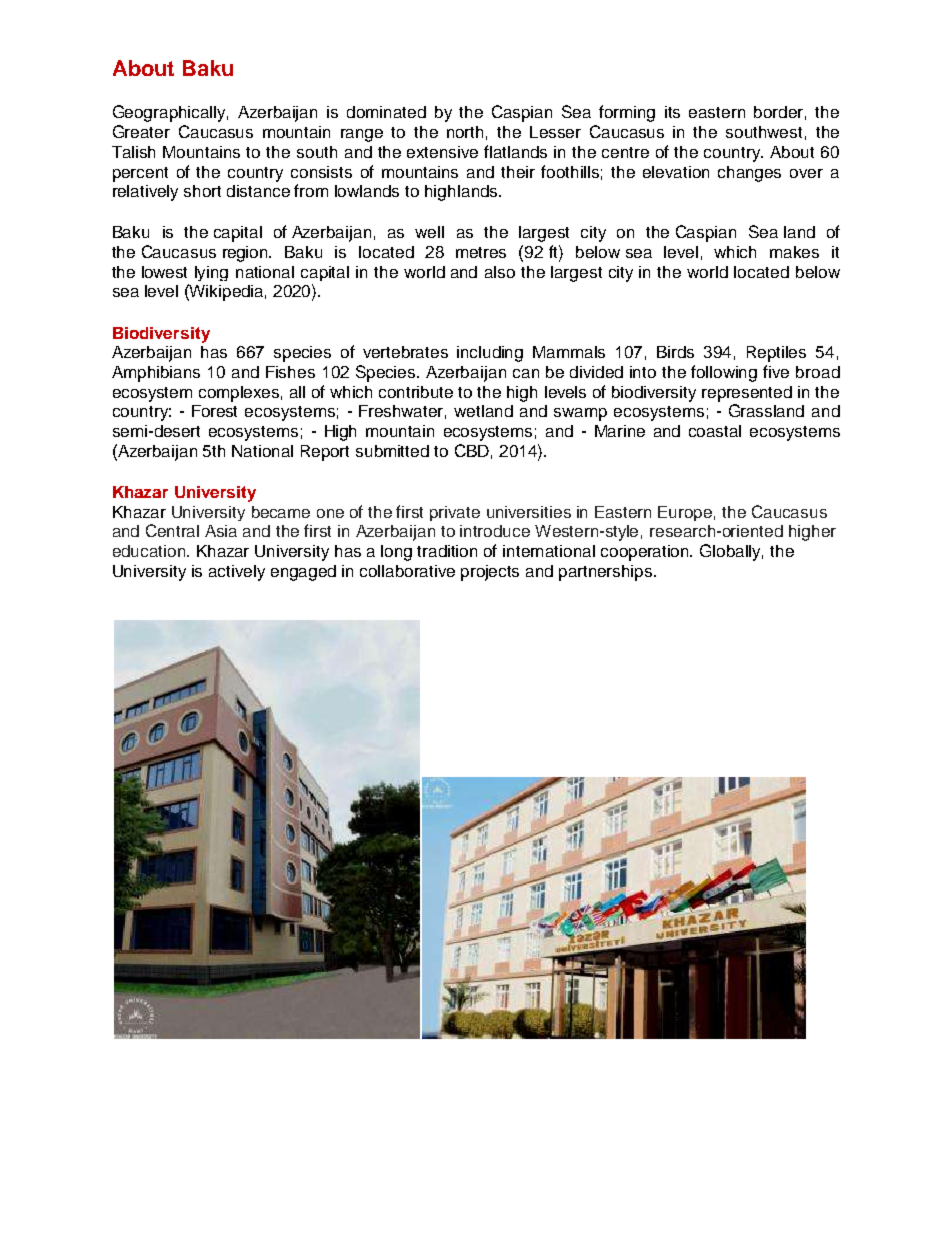 The image size is (952, 1233). Describe the element at coordinates (490, 354) in the page. I see `including` at that location.
